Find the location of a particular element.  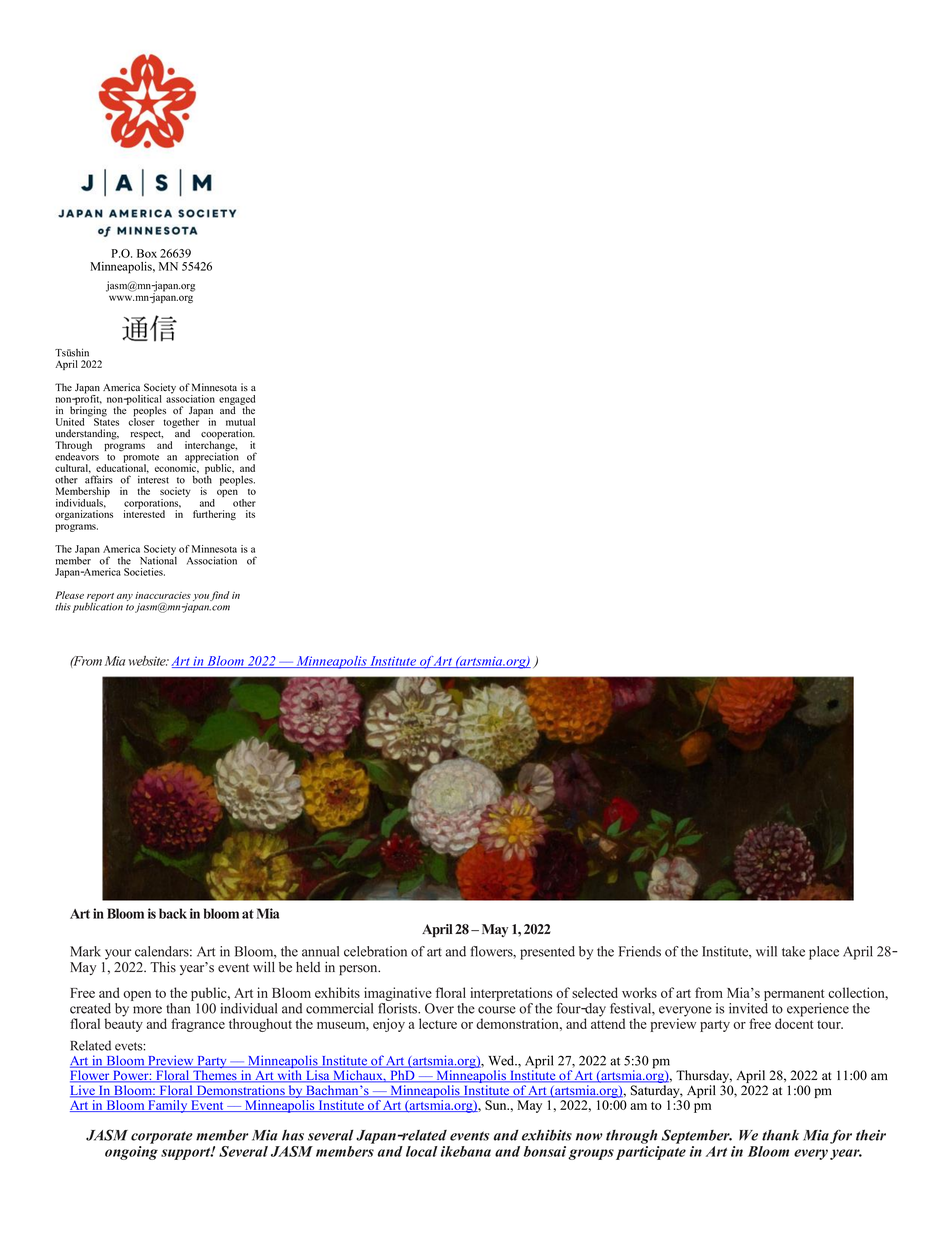

find is located at coordinates (220, 596).
